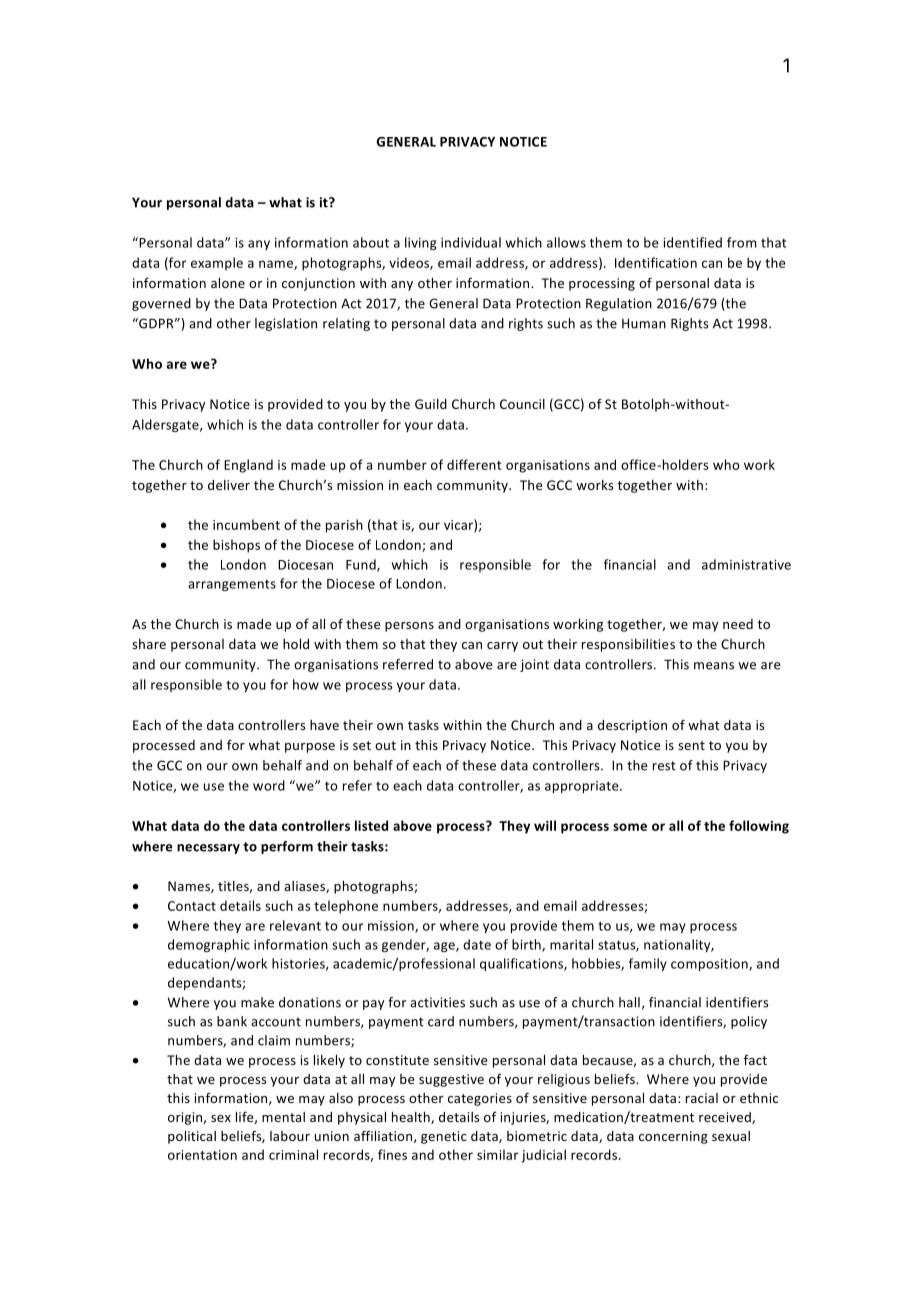 The image size is (924, 1308). What do you see at coordinates (656, 262) in the screenshot?
I see `Identification` at bounding box center [656, 262].
